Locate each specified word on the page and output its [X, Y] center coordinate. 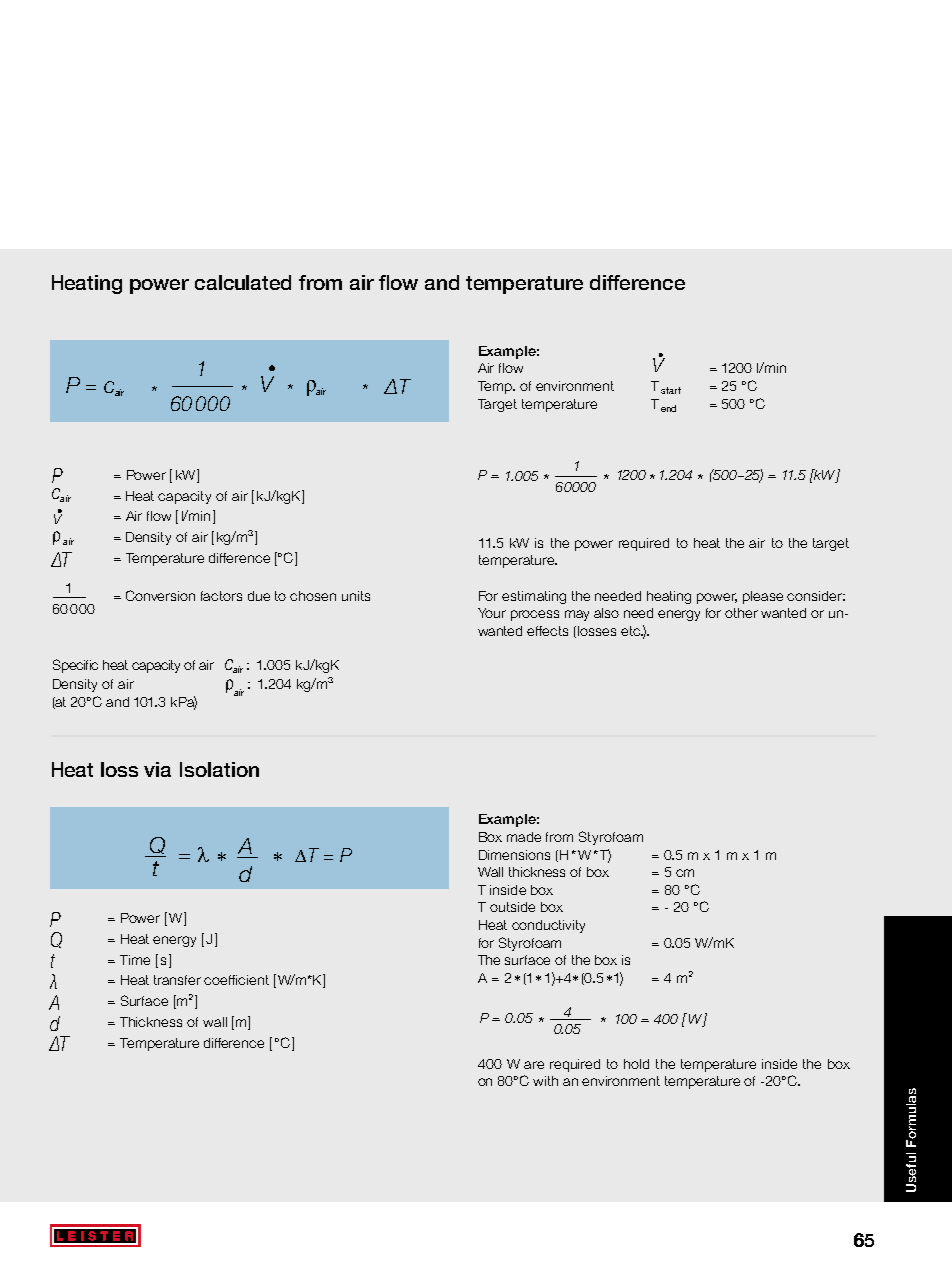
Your [492, 613]
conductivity [548, 926]
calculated [243, 282]
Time [135, 960]
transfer [177, 980]
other [741, 613]
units [356, 596]
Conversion [160, 595]
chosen [313, 596]
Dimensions [514, 855]
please [763, 597]
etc [631, 631]
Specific [75, 666]
